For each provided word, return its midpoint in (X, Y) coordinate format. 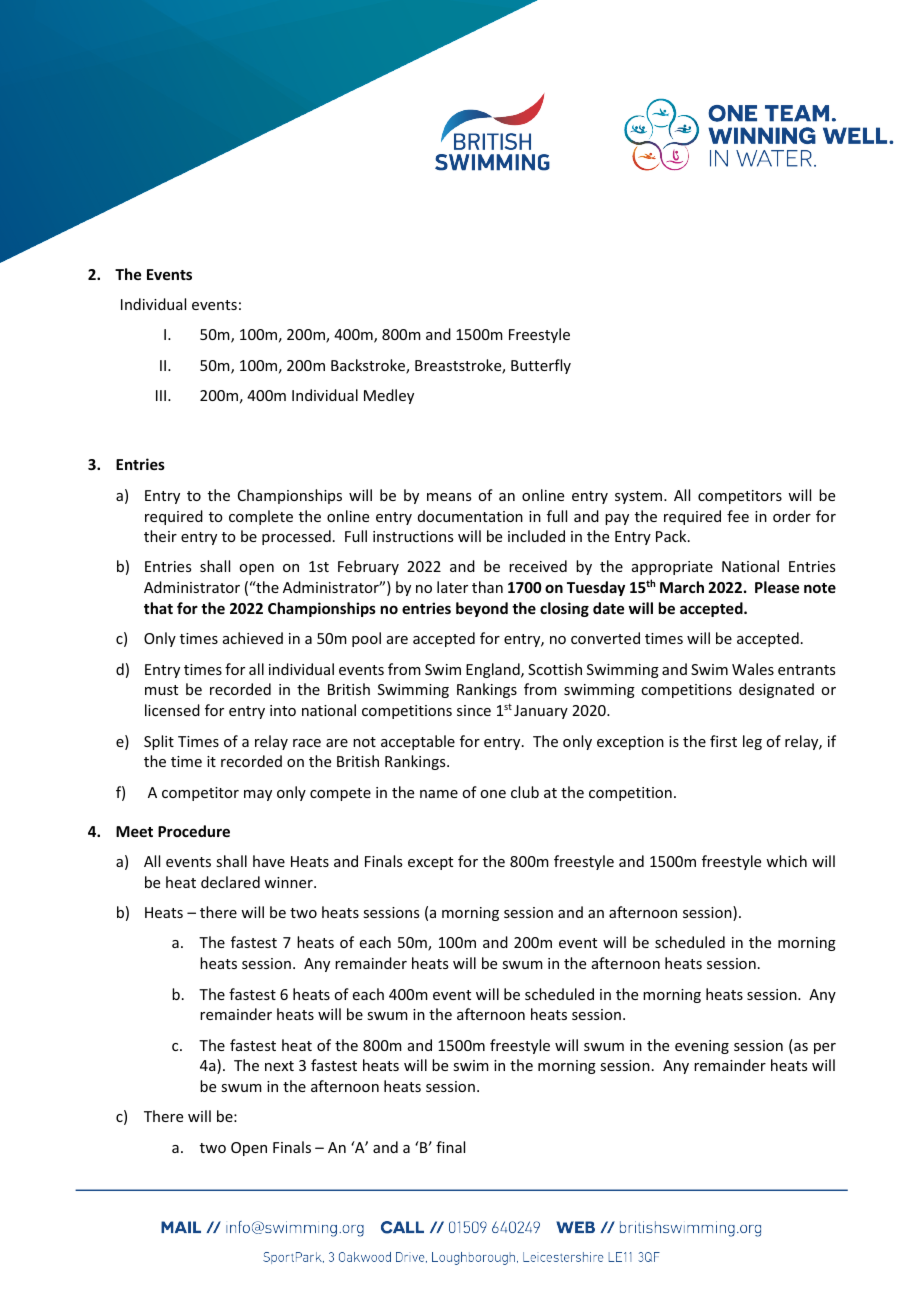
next (279, 1066)
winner (289, 882)
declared (230, 882)
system (640, 497)
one (493, 794)
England (494, 670)
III (161, 395)
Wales (753, 669)
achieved (253, 638)
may (258, 795)
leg (752, 742)
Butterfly (541, 366)
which (786, 861)
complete (261, 517)
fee (738, 516)
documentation (470, 516)
